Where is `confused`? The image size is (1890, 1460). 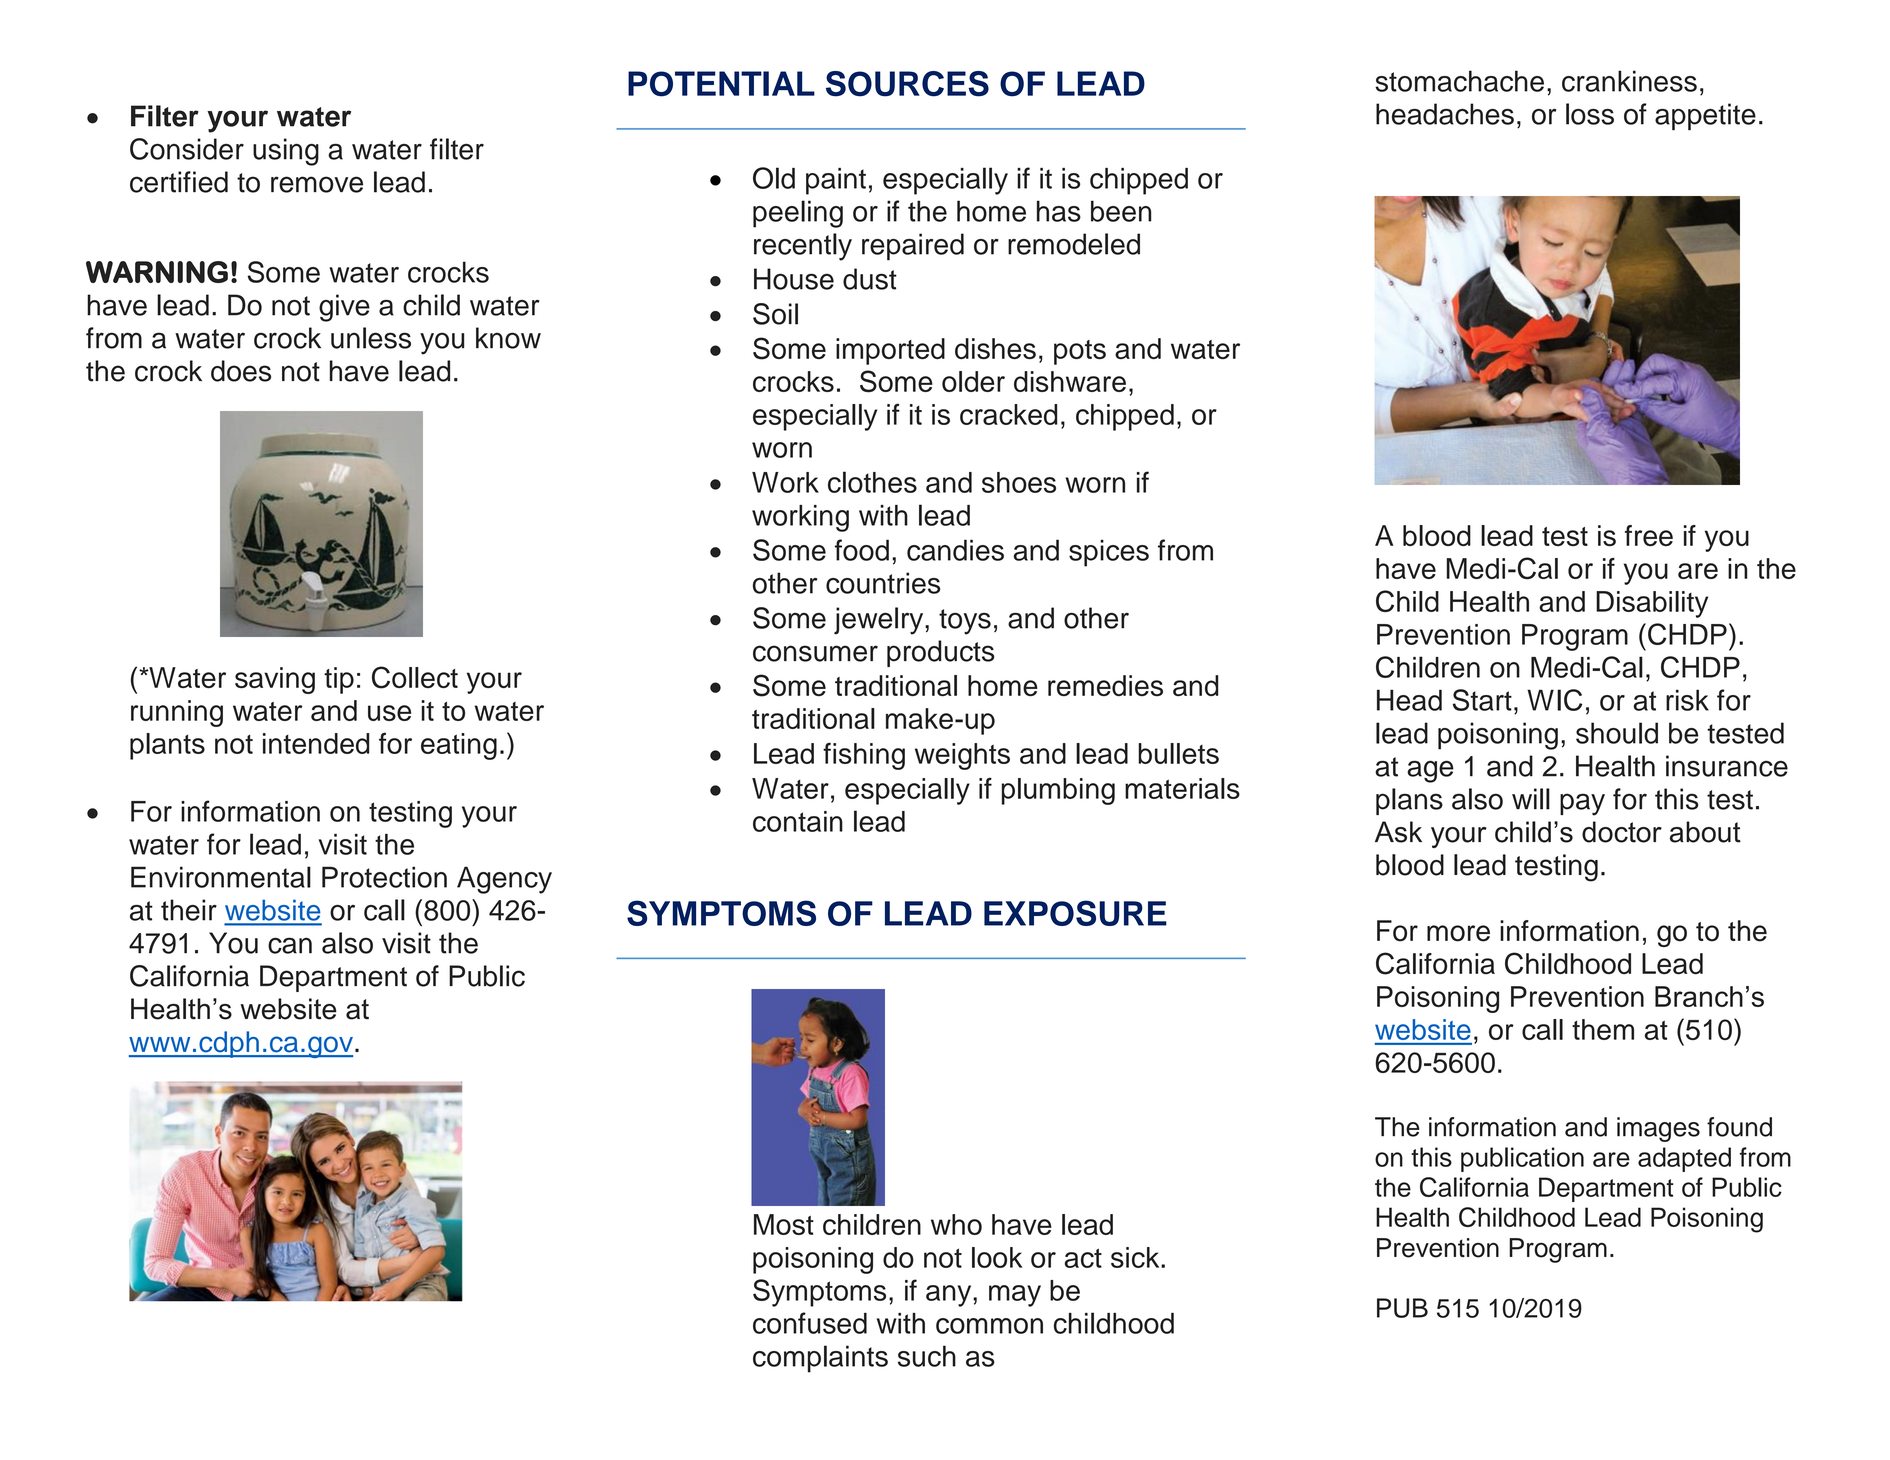 confused is located at coordinates (810, 1323).
